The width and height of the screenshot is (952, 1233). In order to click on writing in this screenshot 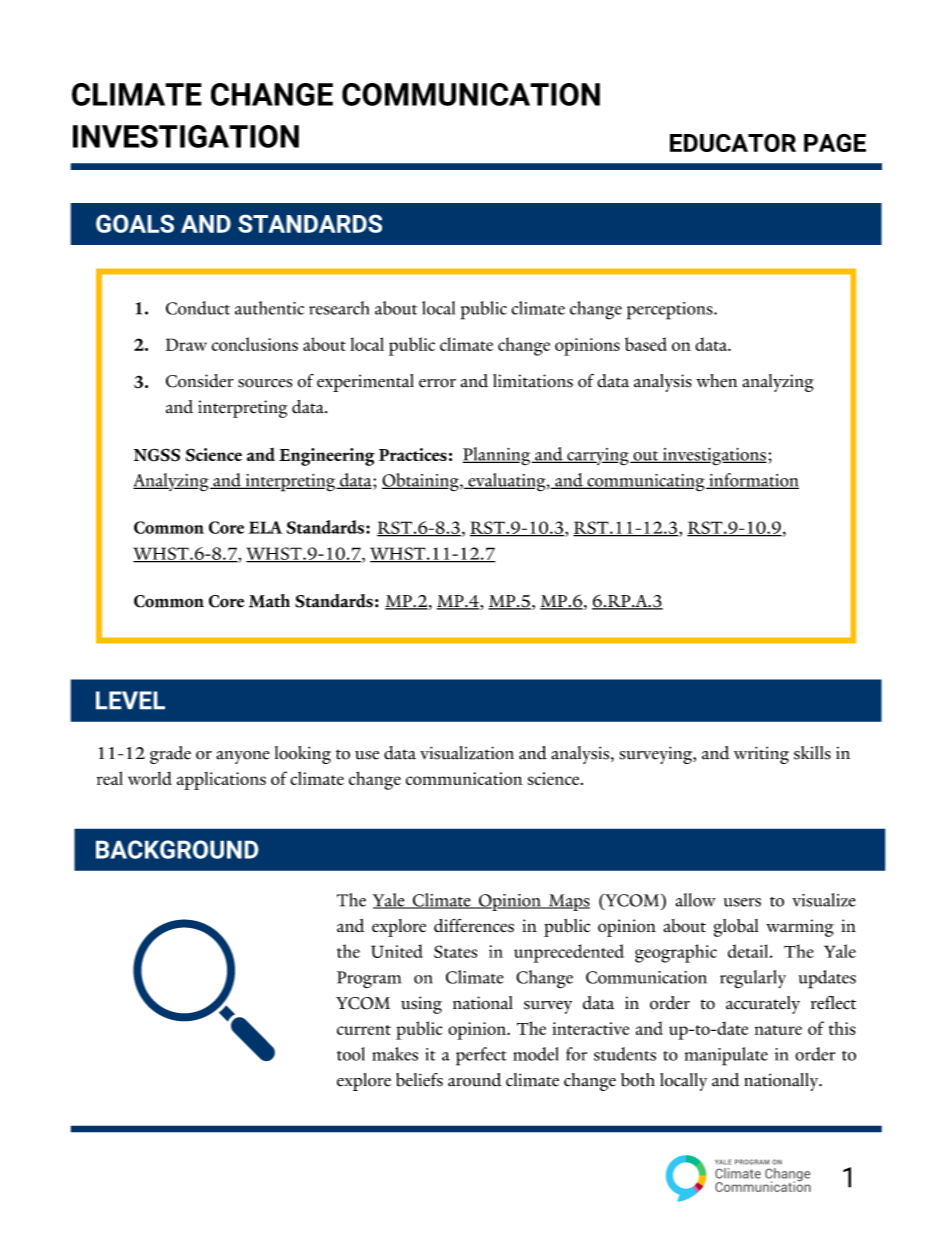, I will do `click(761, 755)`.
